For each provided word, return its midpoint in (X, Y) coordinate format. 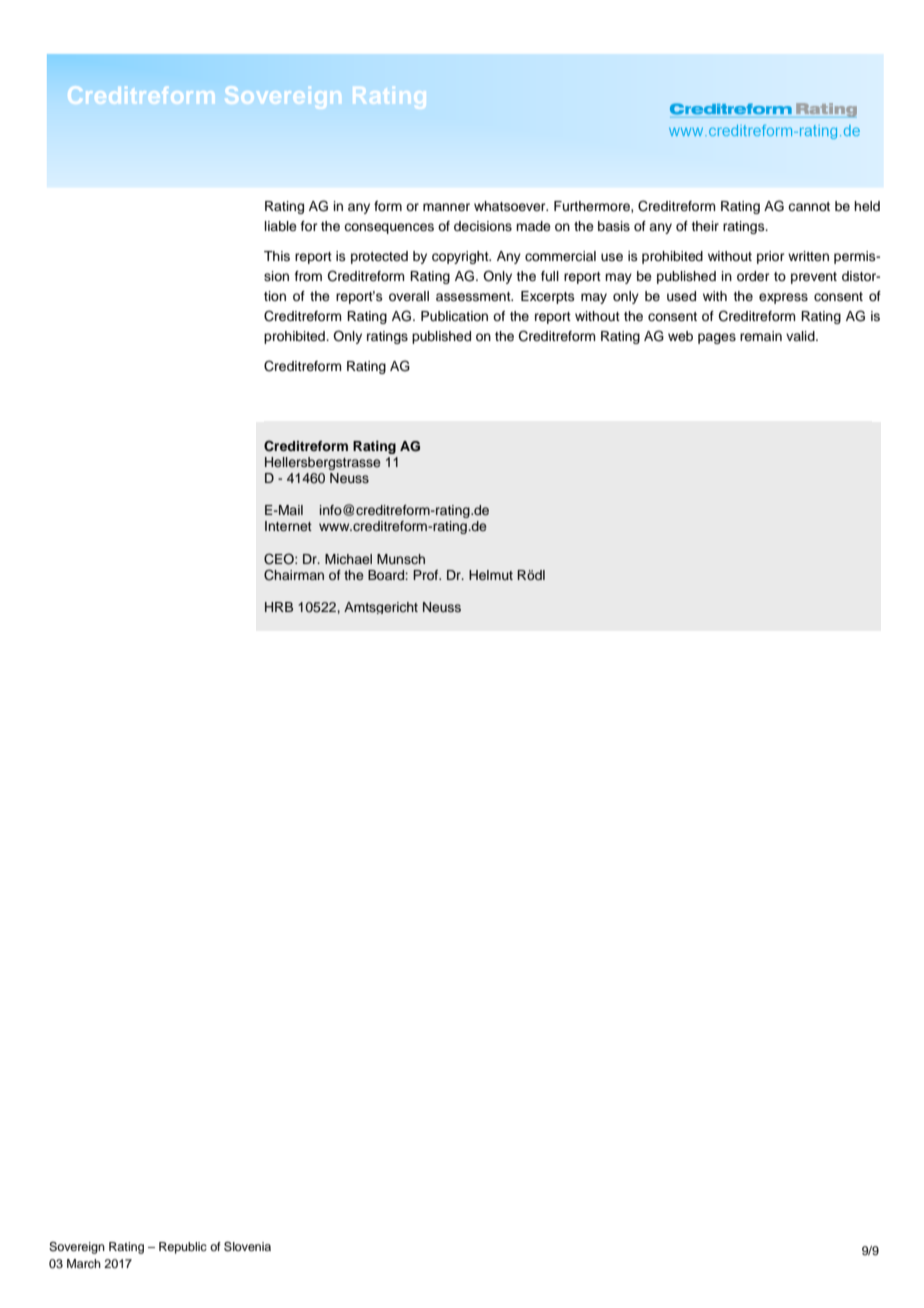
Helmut (491, 575)
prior (771, 257)
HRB (279, 607)
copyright (461, 257)
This (277, 256)
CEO (280, 559)
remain (761, 336)
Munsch (401, 559)
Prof (427, 575)
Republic (183, 1248)
